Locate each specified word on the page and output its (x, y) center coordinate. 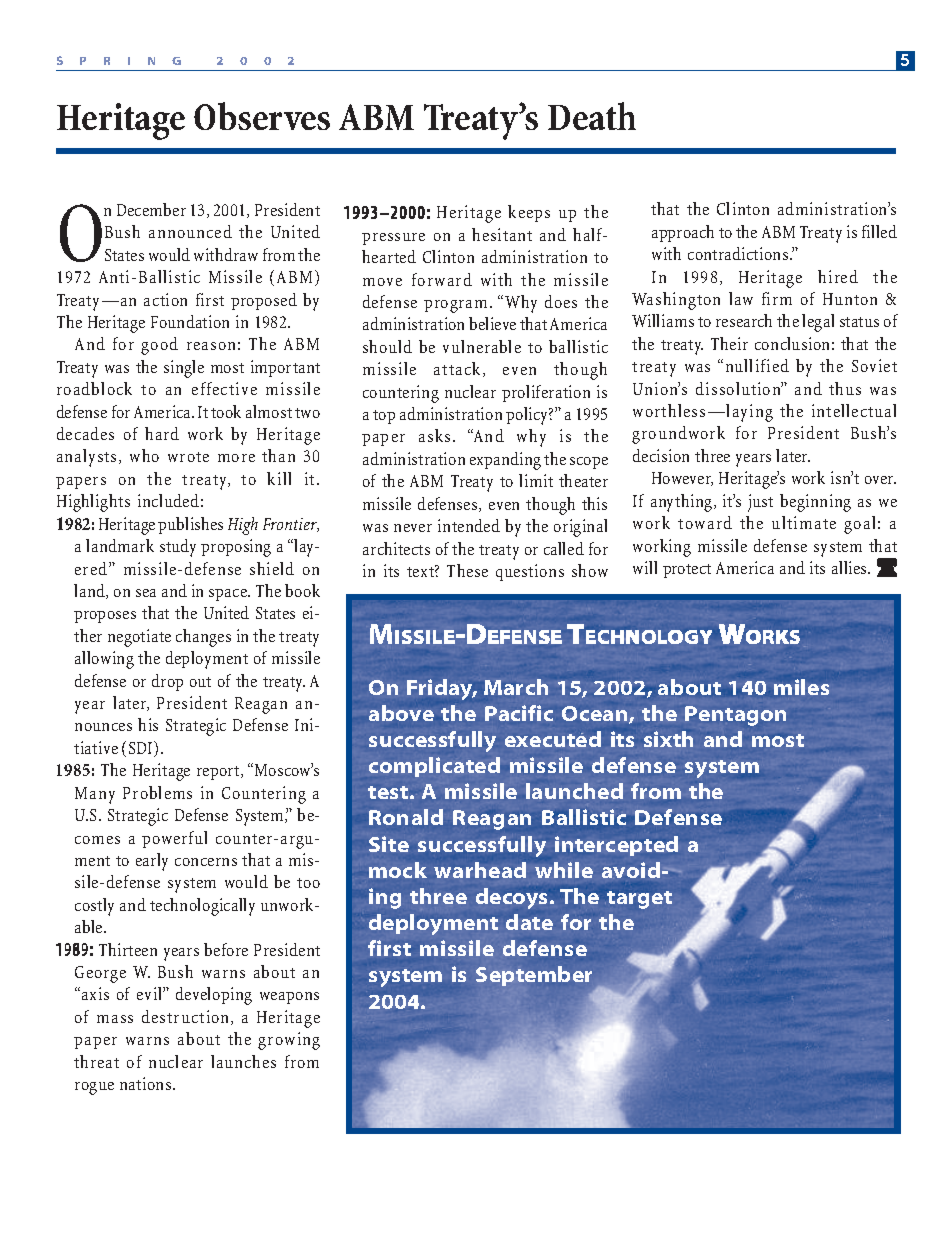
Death (592, 116)
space (229, 595)
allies (850, 567)
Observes (262, 116)
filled (879, 231)
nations (145, 1083)
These (467, 570)
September (534, 976)
